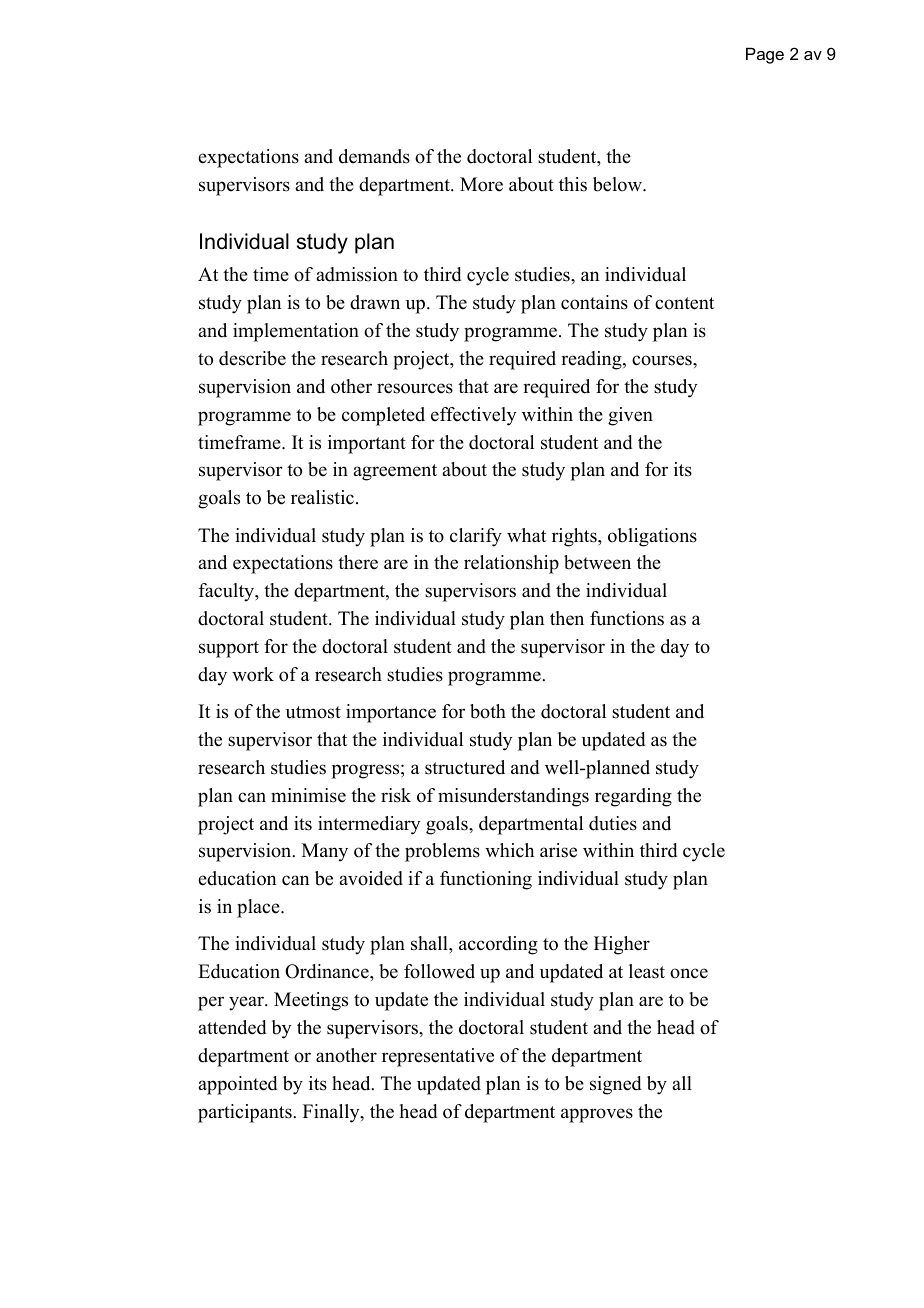  I want to click on Page, so click(765, 55).
